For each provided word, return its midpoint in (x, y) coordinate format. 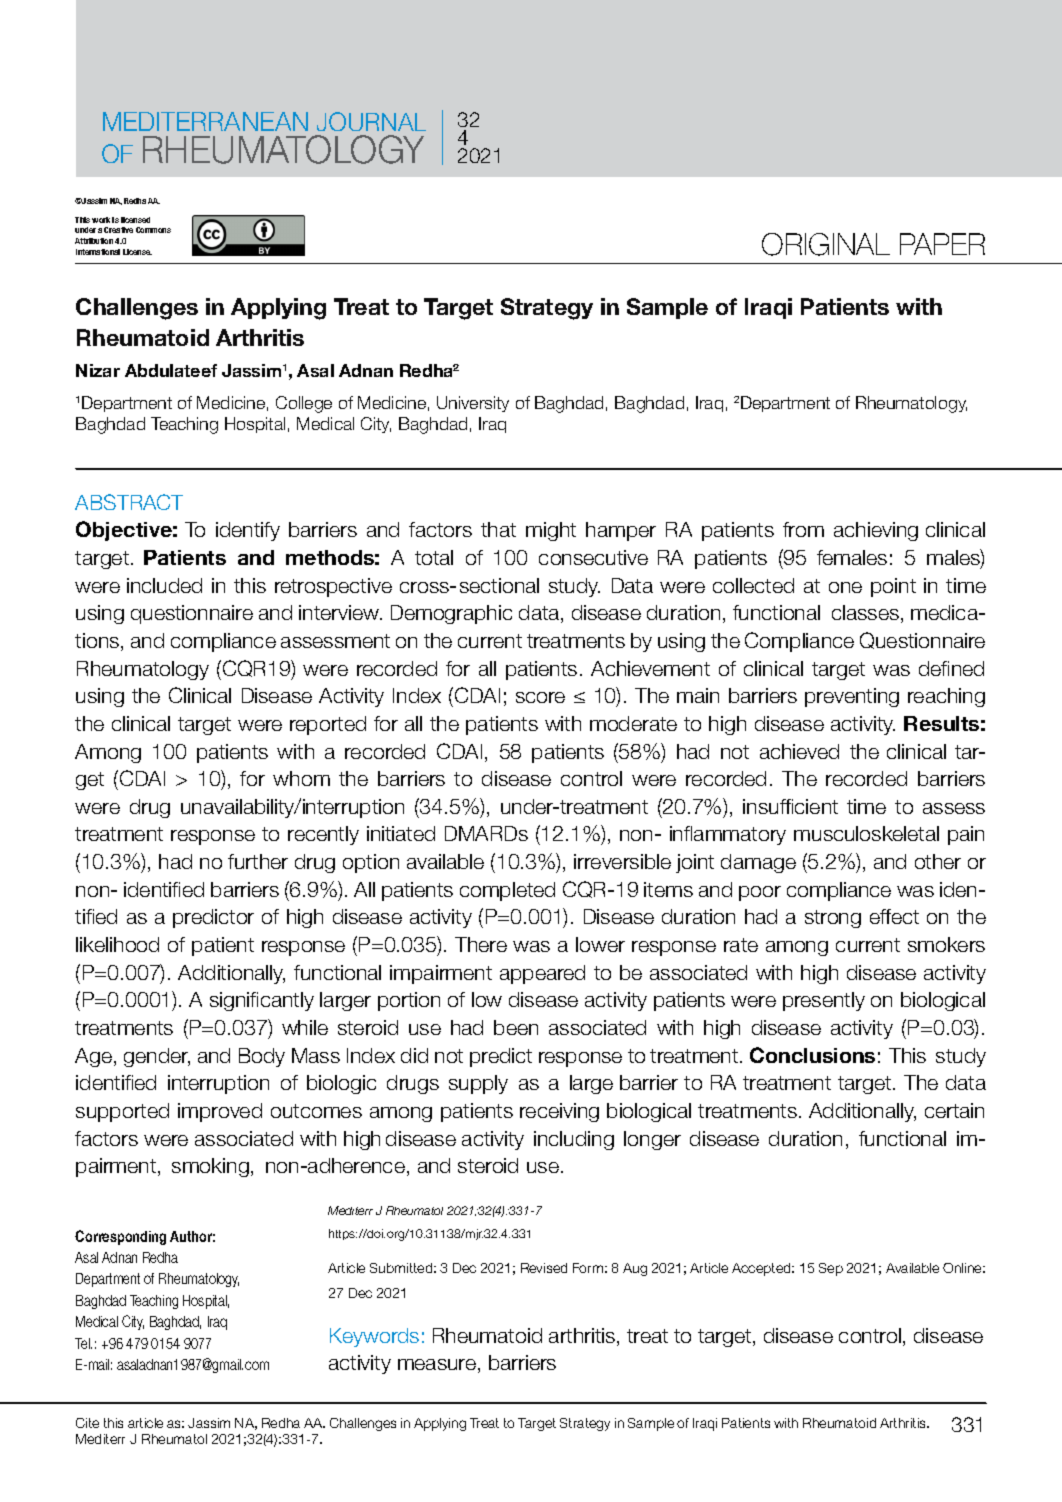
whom (301, 778)
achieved (799, 751)
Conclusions (812, 1055)
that (498, 529)
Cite (87, 1423)
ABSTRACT (129, 502)
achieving (876, 531)
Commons (153, 230)
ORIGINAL (826, 244)
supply (478, 1084)
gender (157, 1057)
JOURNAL (371, 121)
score (540, 697)
